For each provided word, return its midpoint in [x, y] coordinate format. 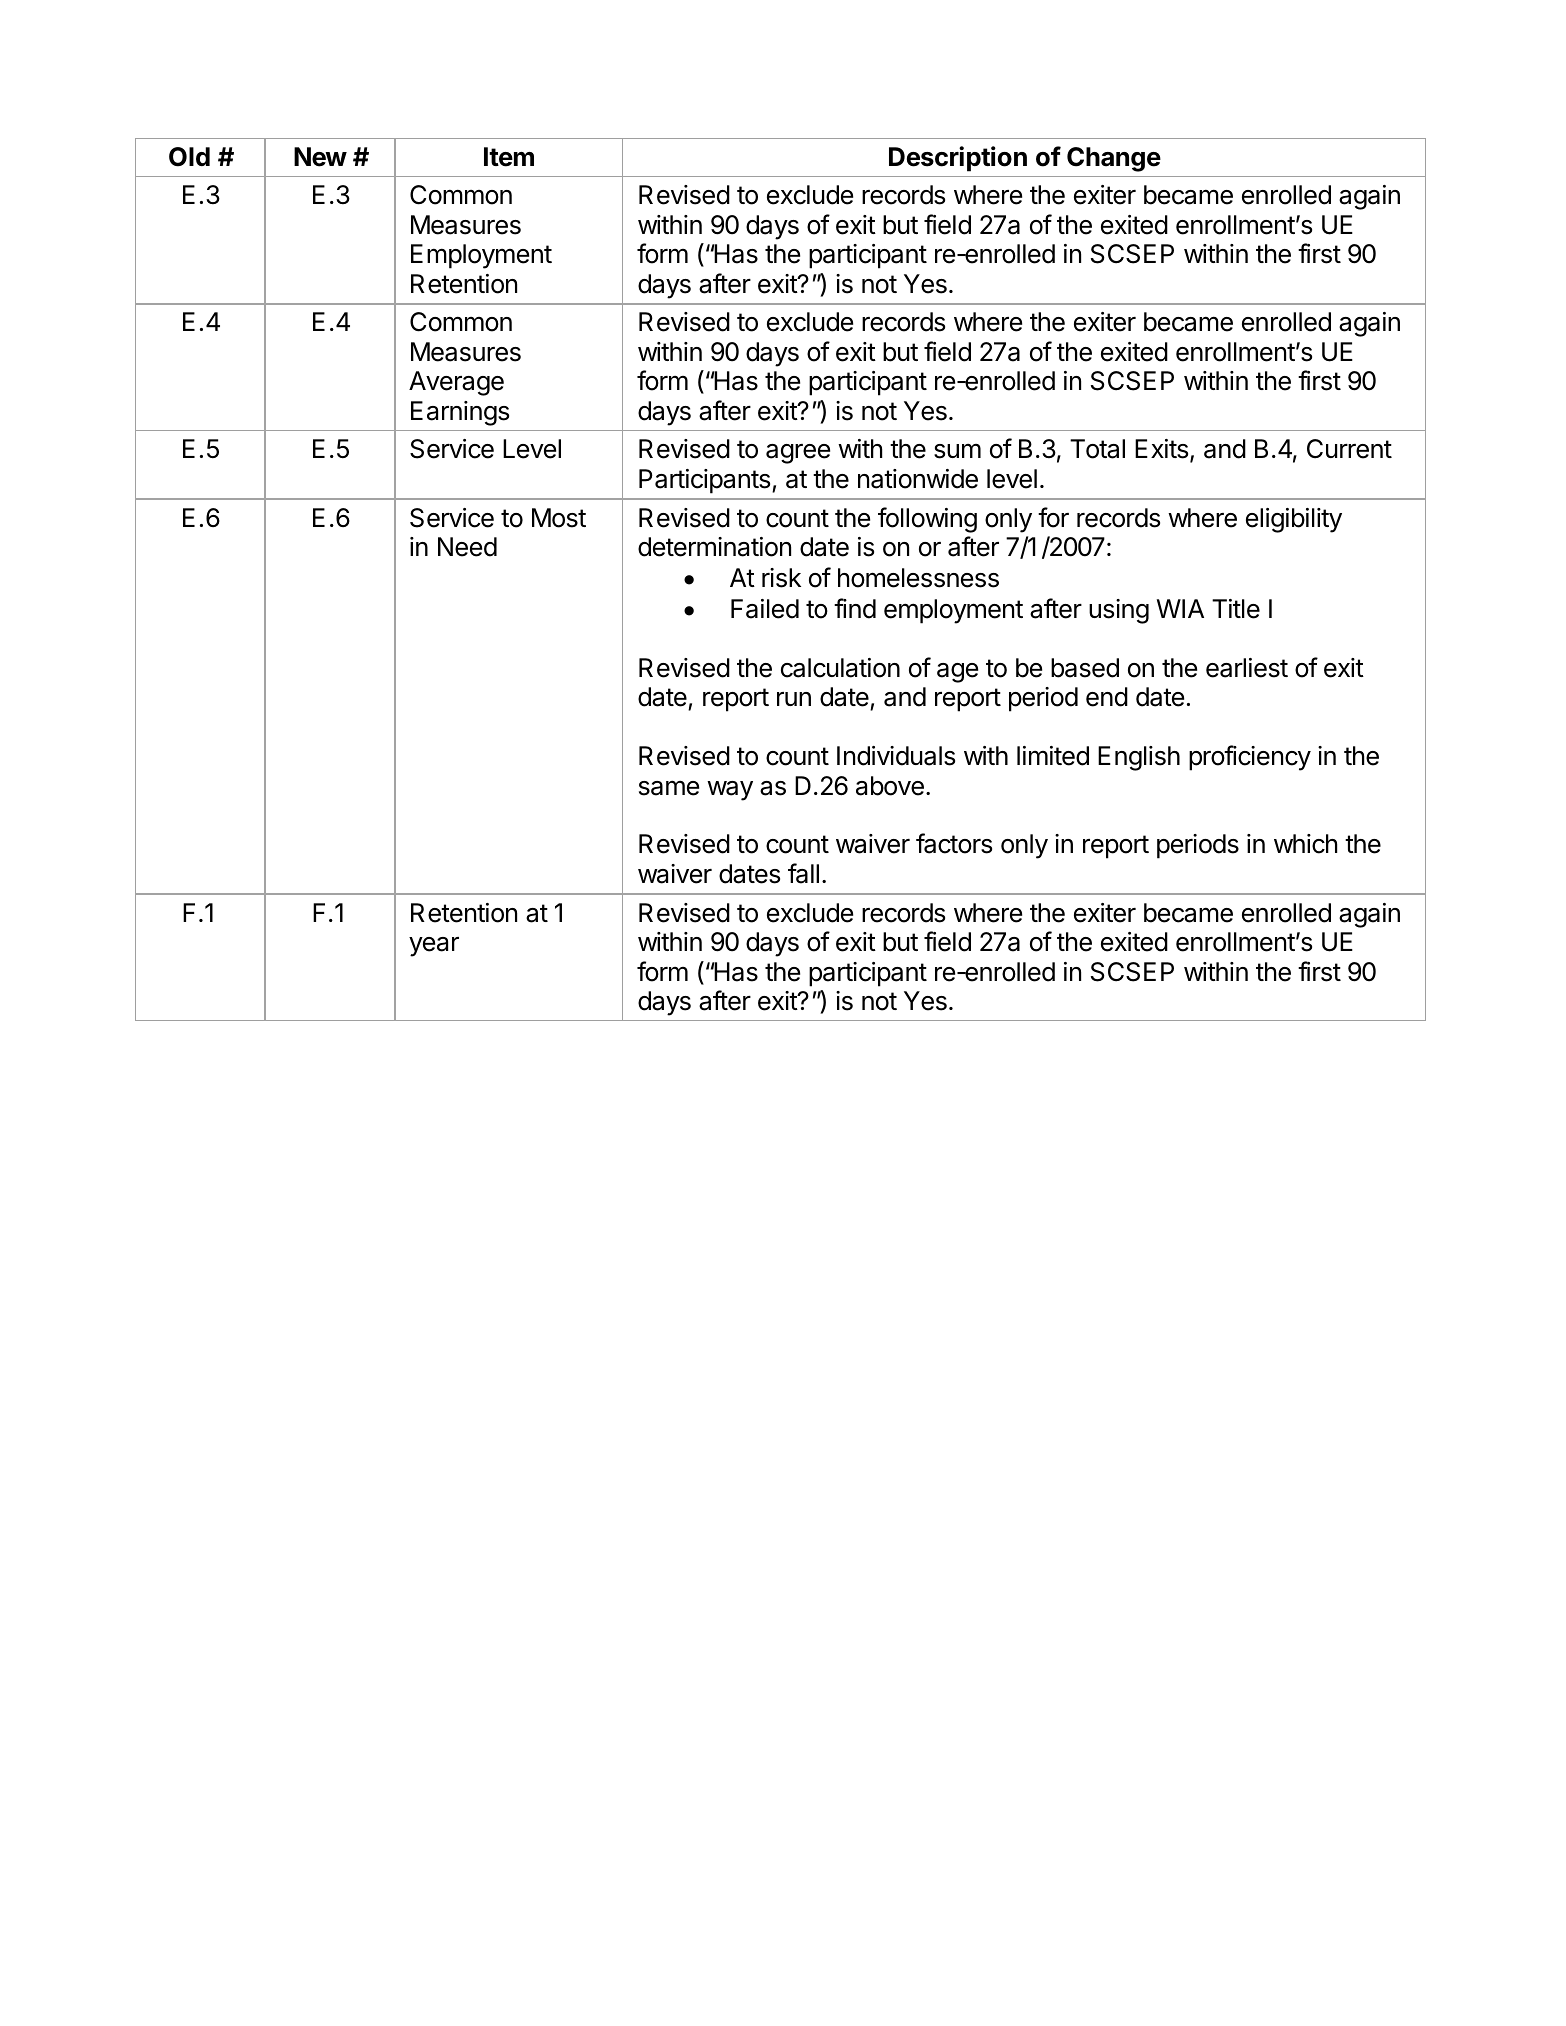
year [434, 947]
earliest [1247, 668]
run [794, 699]
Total [1097, 449]
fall [803, 873]
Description [958, 159]
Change [1114, 159]
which [1305, 844]
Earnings [460, 413]
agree [798, 454]
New [320, 157]
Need [467, 547]
